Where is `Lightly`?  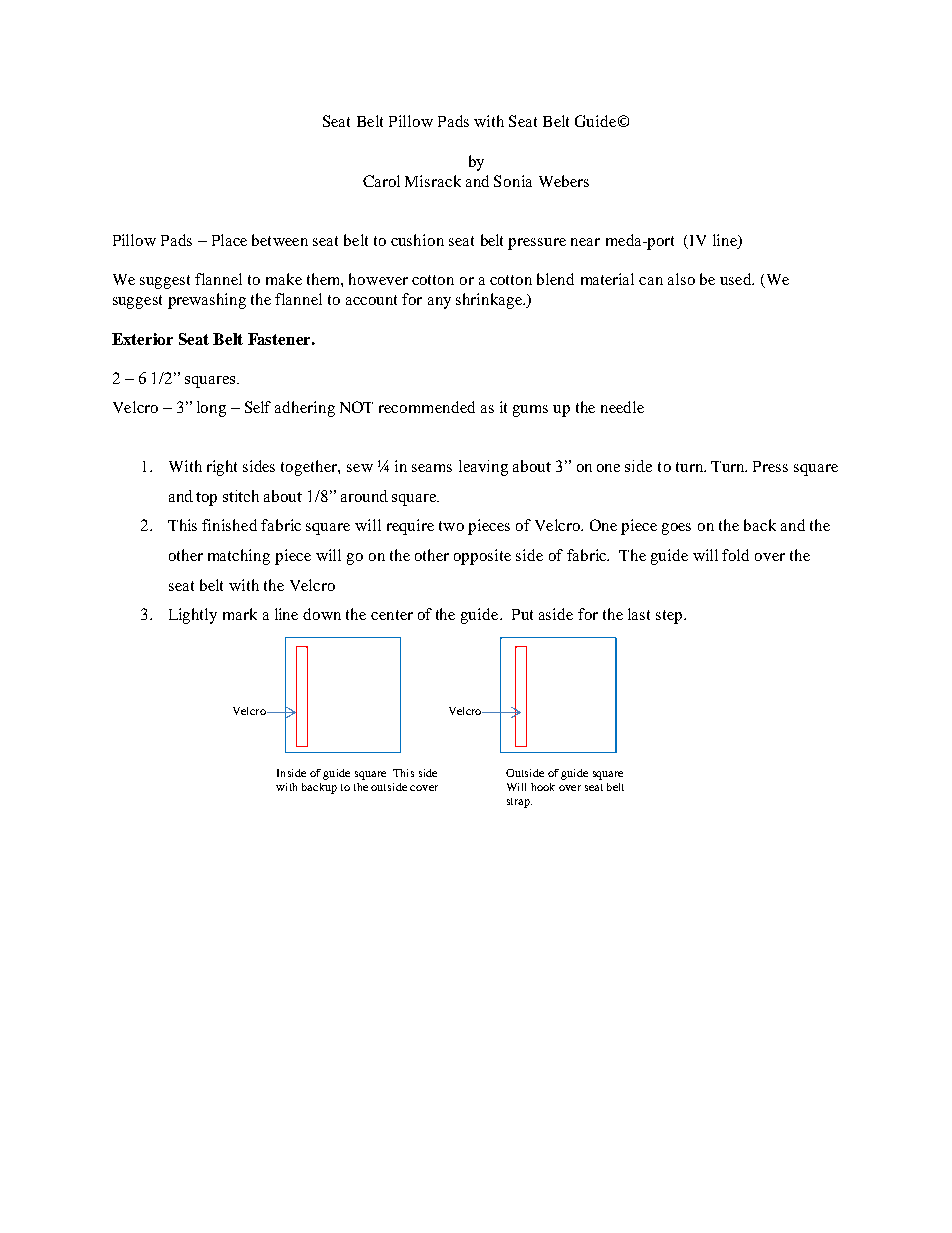 Lightly is located at coordinates (193, 616).
